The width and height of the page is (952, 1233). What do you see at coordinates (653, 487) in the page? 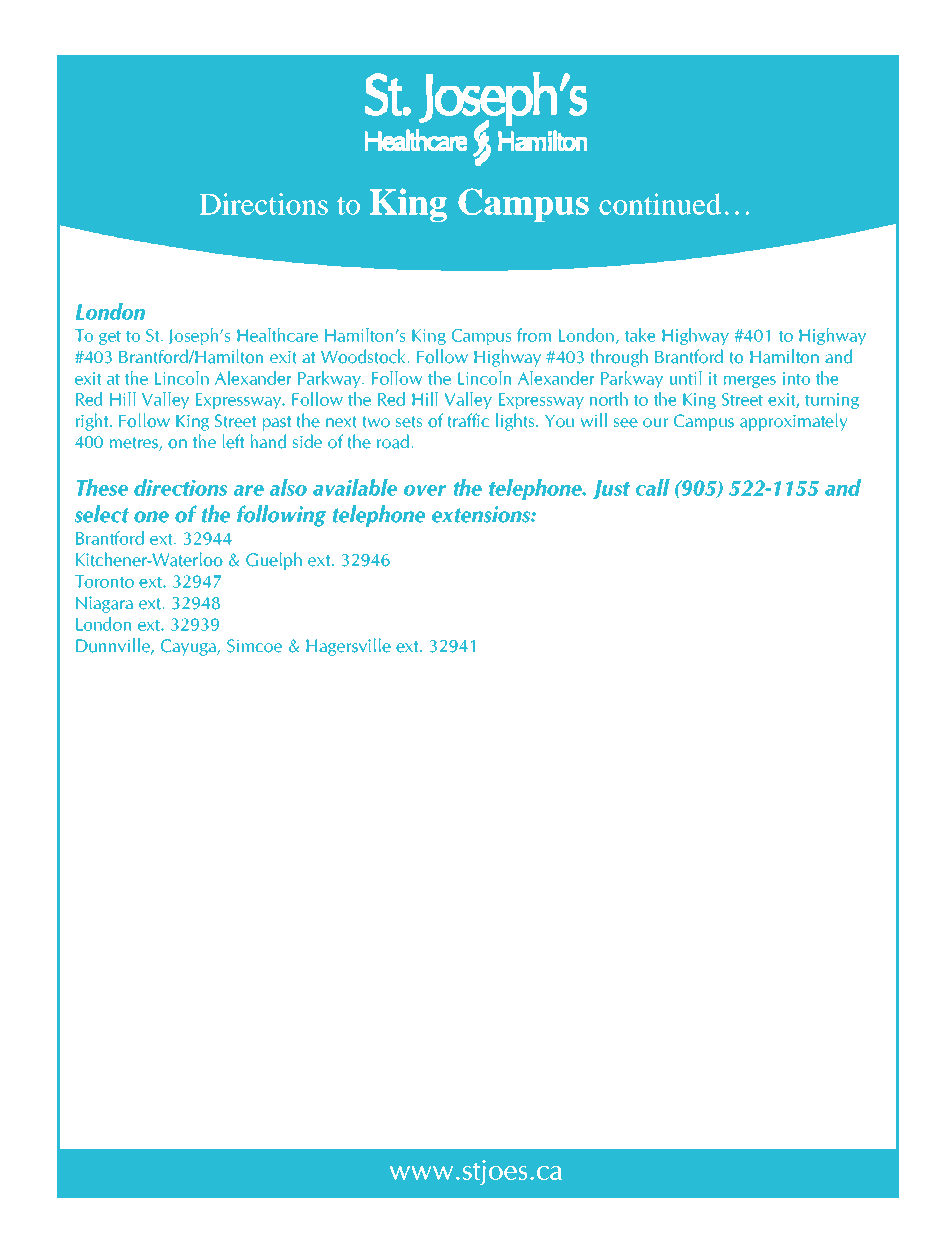
I see `call` at bounding box center [653, 487].
